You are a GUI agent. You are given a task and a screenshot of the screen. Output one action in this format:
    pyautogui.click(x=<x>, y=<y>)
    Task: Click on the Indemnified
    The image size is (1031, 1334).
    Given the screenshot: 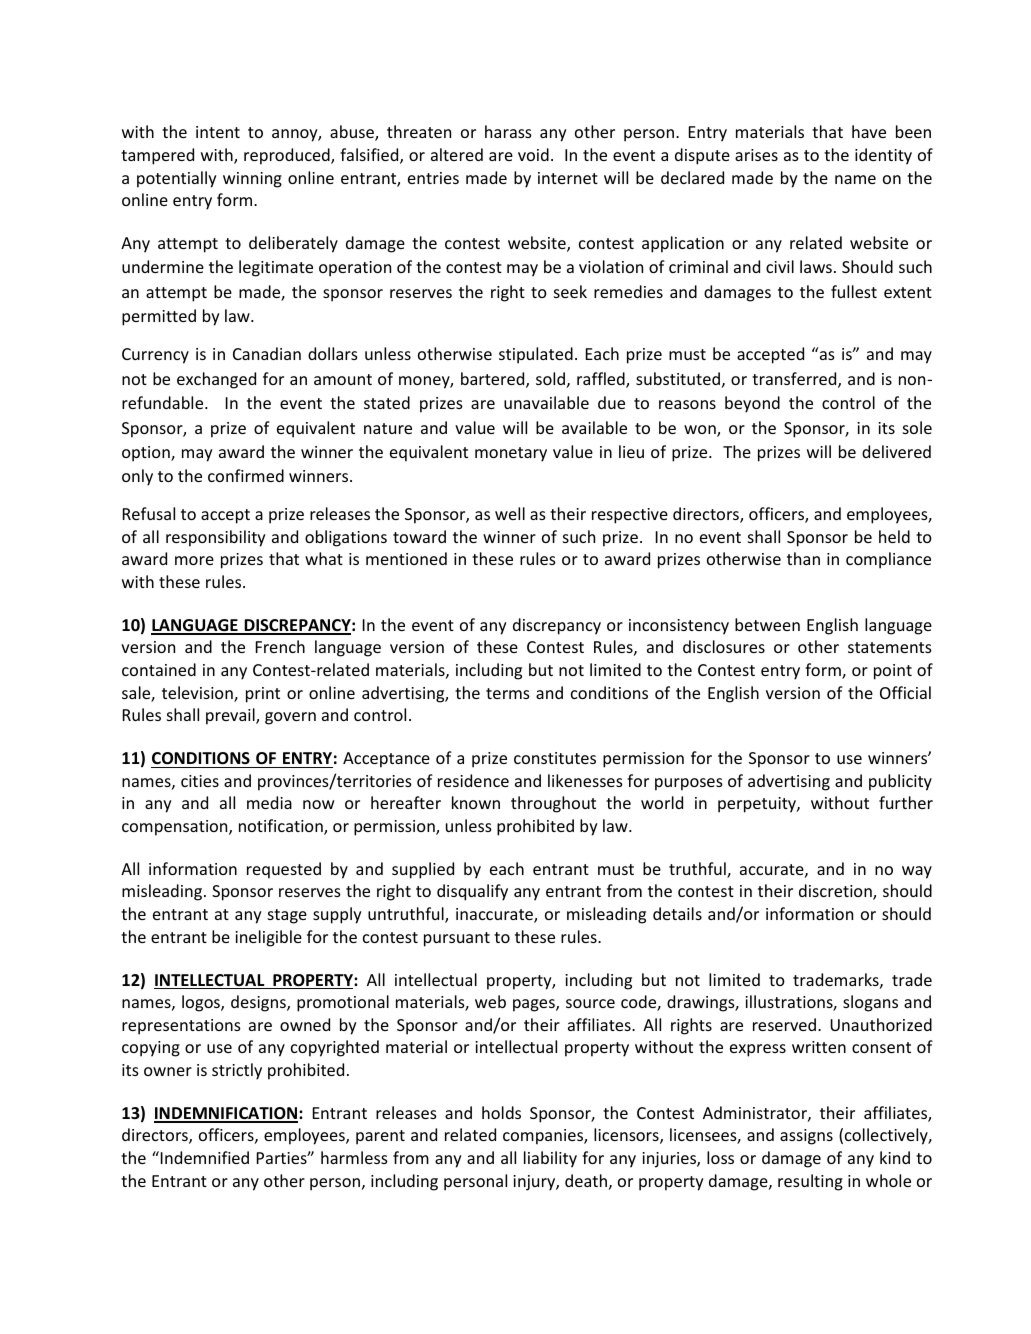 What is the action you would take?
    pyautogui.click(x=205, y=1157)
